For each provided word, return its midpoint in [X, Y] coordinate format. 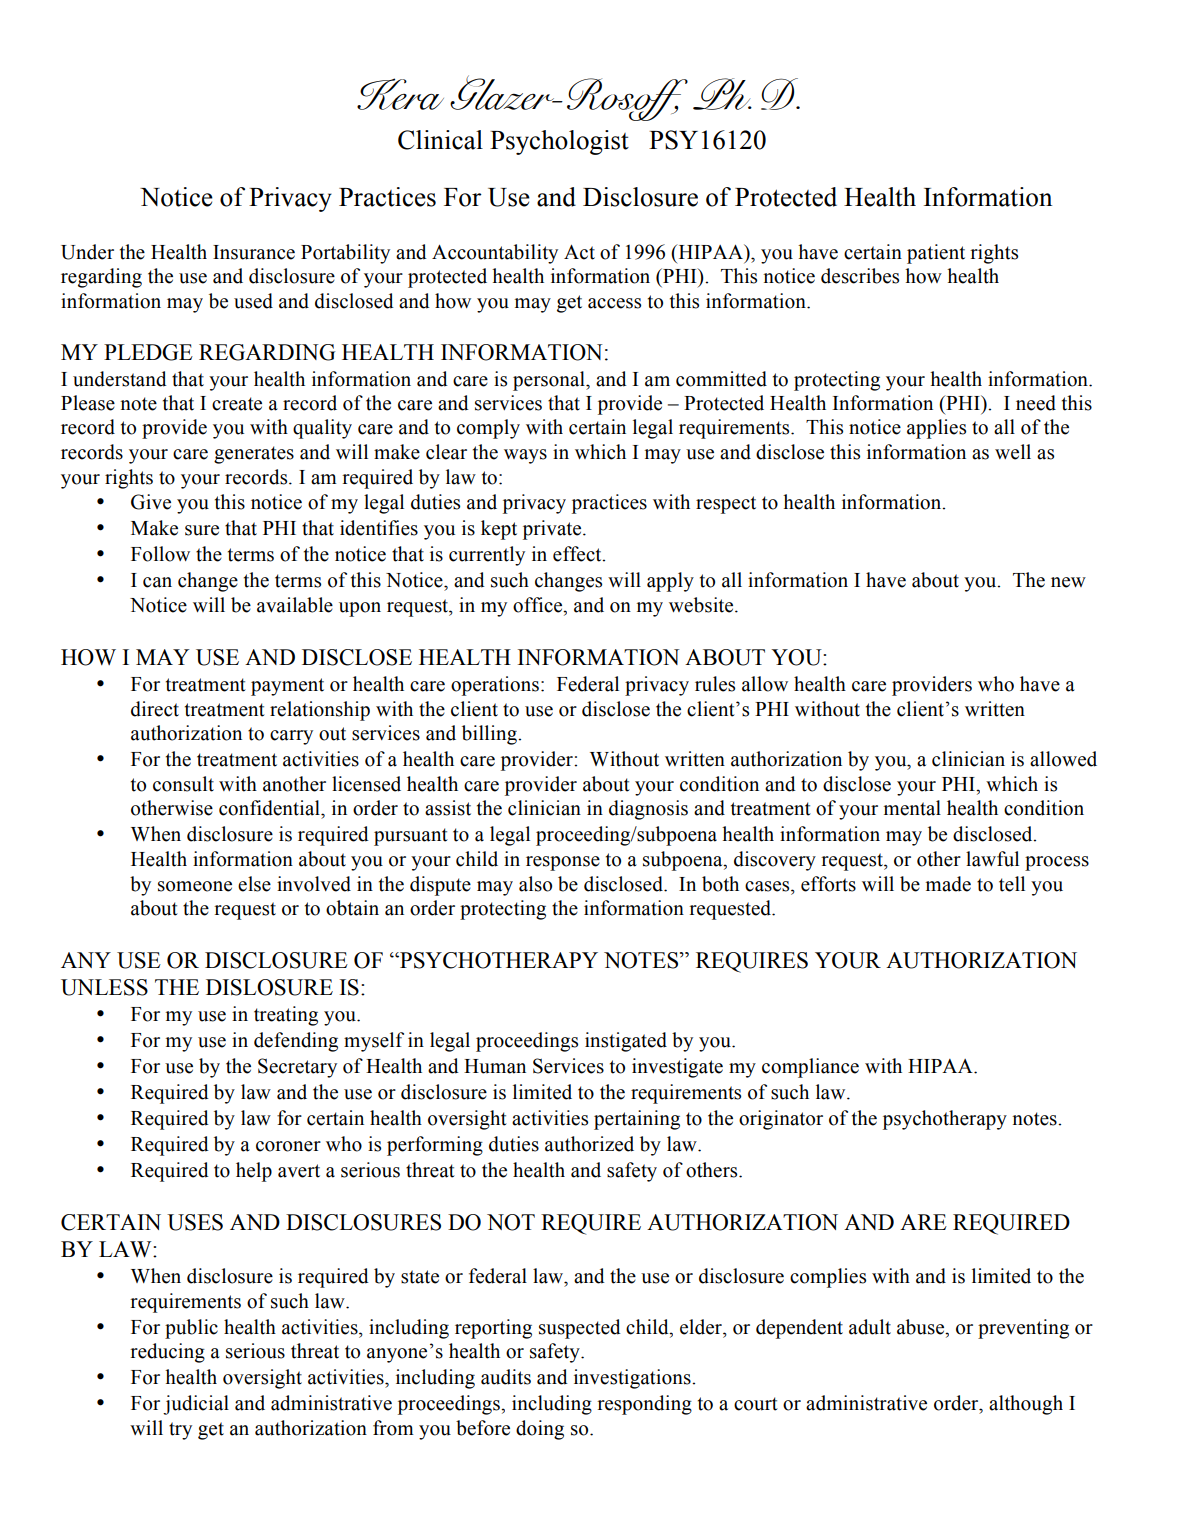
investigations [633, 1379]
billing [490, 735]
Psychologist [559, 142]
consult [183, 784]
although [1026, 1405]
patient [936, 254]
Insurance [254, 252]
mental [912, 808]
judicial [196, 1405]
